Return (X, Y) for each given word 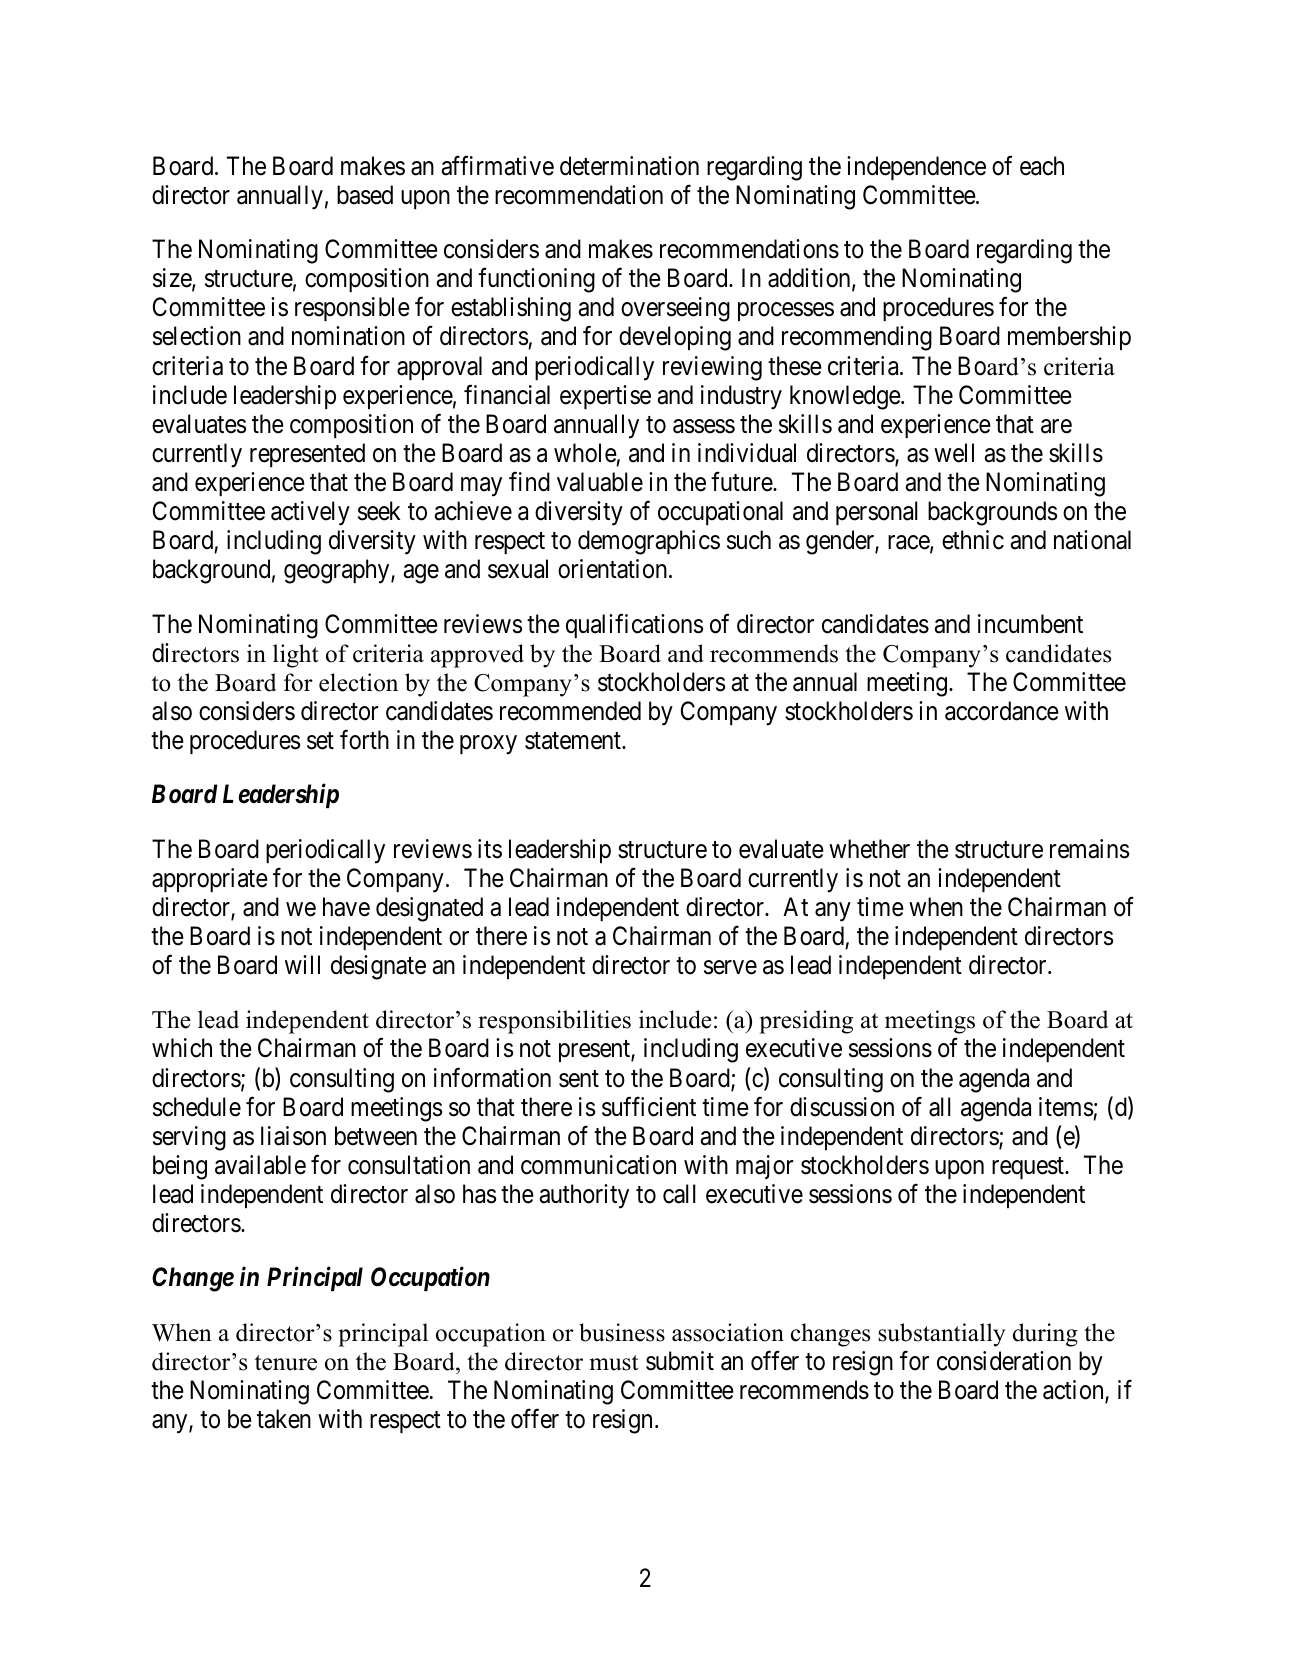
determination (629, 166)
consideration (1004, 1361)
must (614, 1363)
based (365, 195)
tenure (286, 1363)
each (1042, 166)
